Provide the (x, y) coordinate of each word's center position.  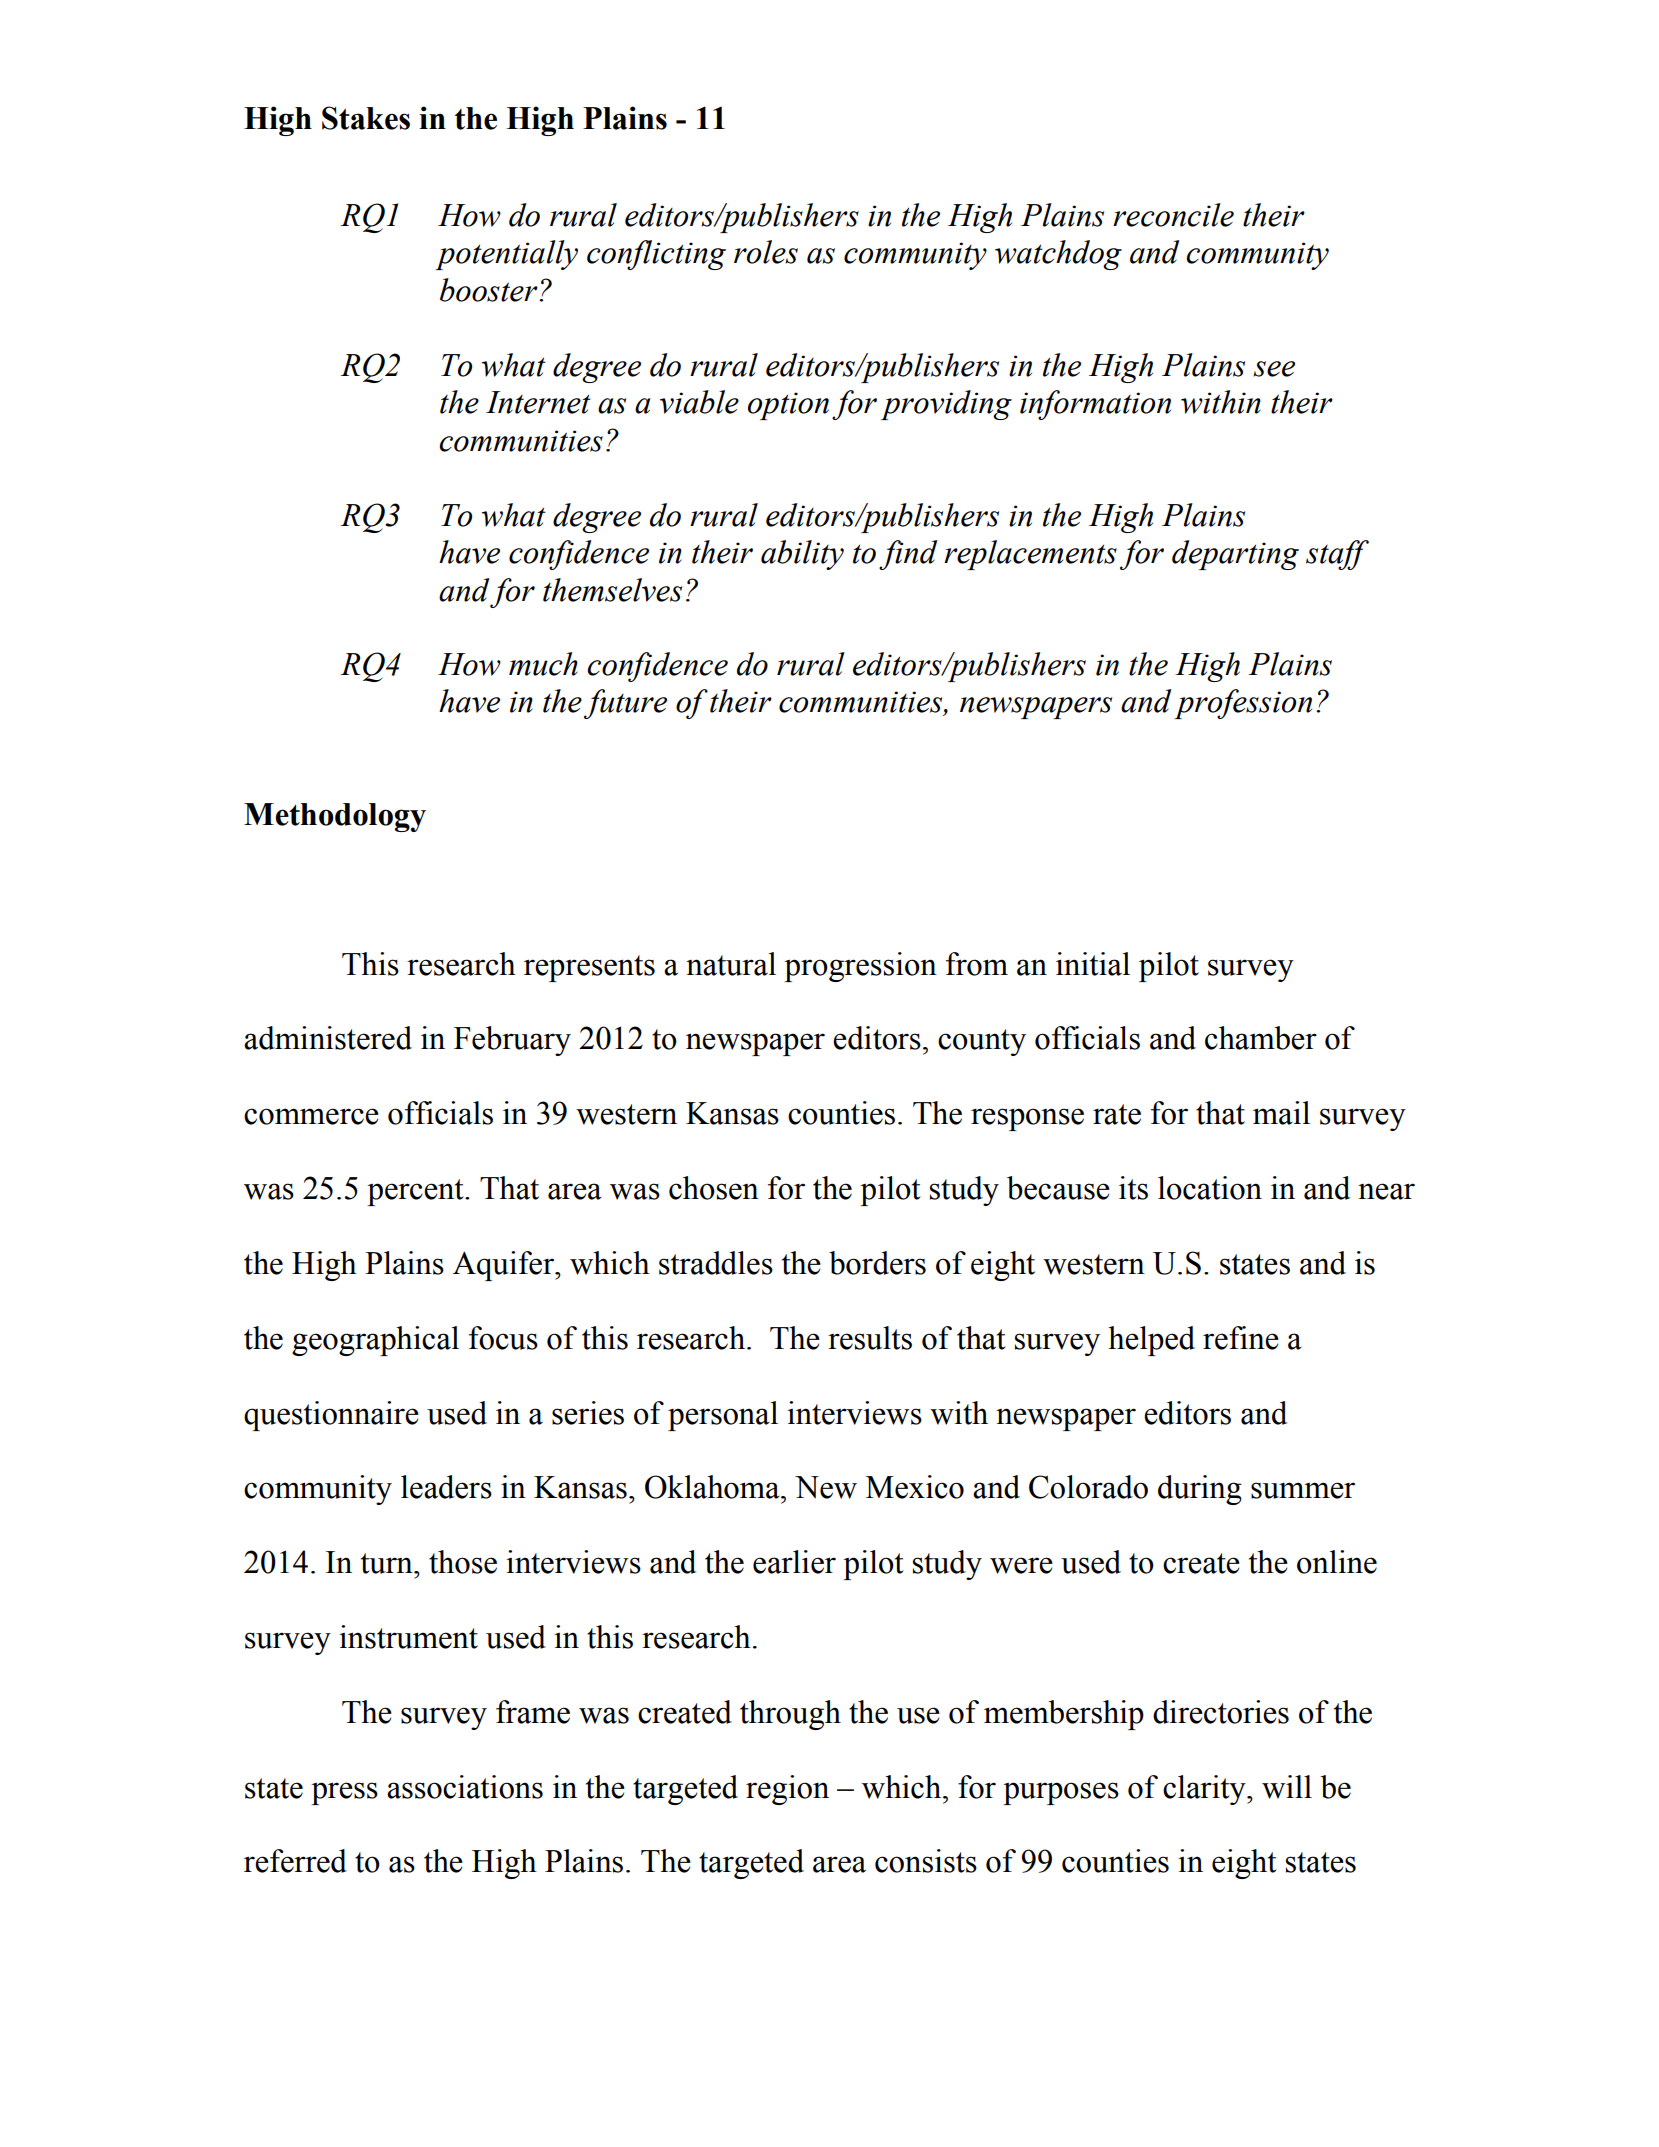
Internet (538, 402)
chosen (714, 1188)
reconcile (1173, 215)
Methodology (335, 817)
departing (1235, 555)
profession (1243, 704)
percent (416, 1192)
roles (766, 252)
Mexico (915, 1487)
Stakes (366, 118)
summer (1303, 1490)
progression (860, 967)
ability (802, 555)
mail (1281, 1113)
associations (465, 1787)
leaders (446, 1487)
